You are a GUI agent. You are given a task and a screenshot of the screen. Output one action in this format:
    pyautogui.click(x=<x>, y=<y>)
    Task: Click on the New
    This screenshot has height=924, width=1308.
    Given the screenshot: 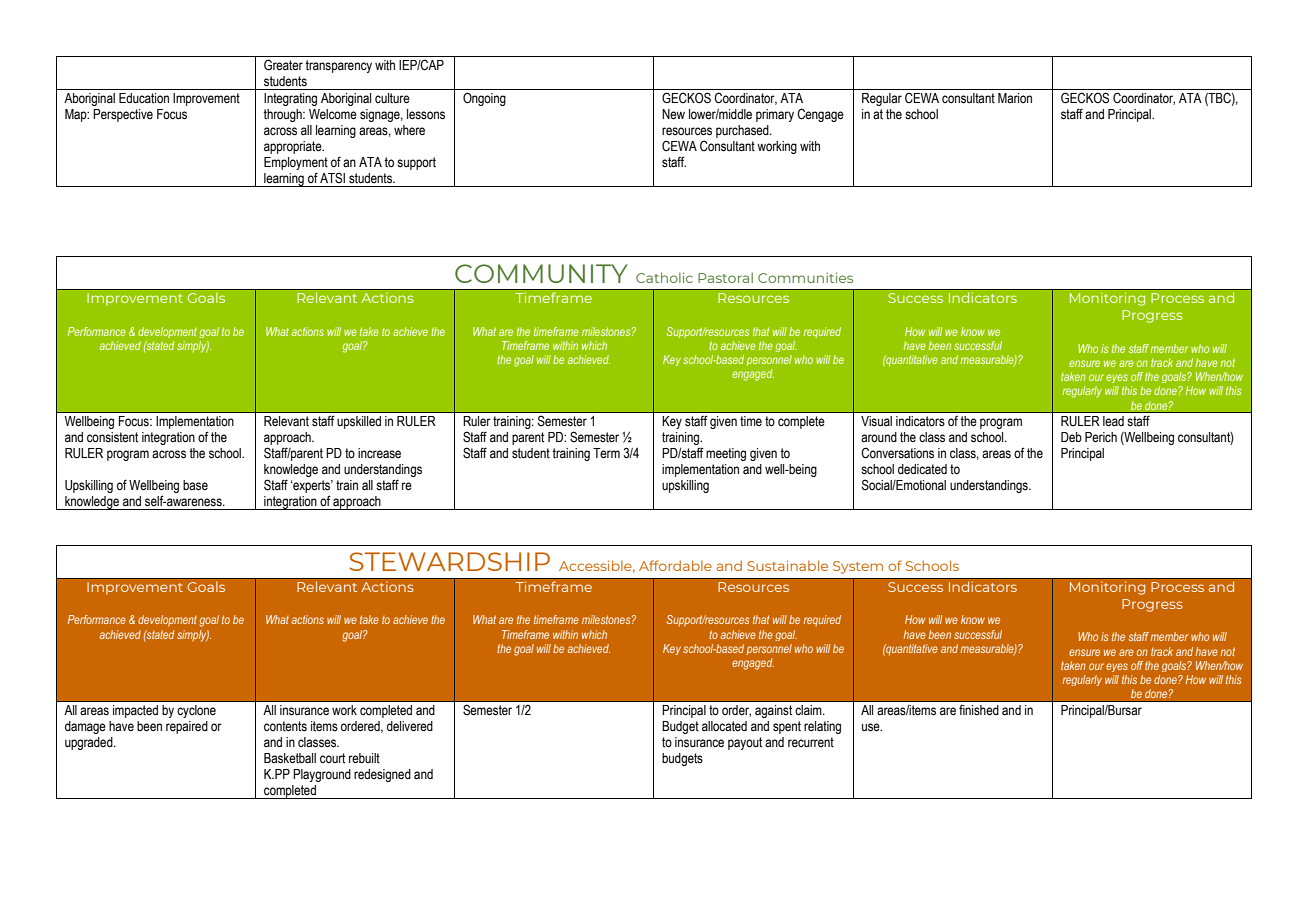 What is the action you would take?
    pyautogui.click(x=673, y=114)
